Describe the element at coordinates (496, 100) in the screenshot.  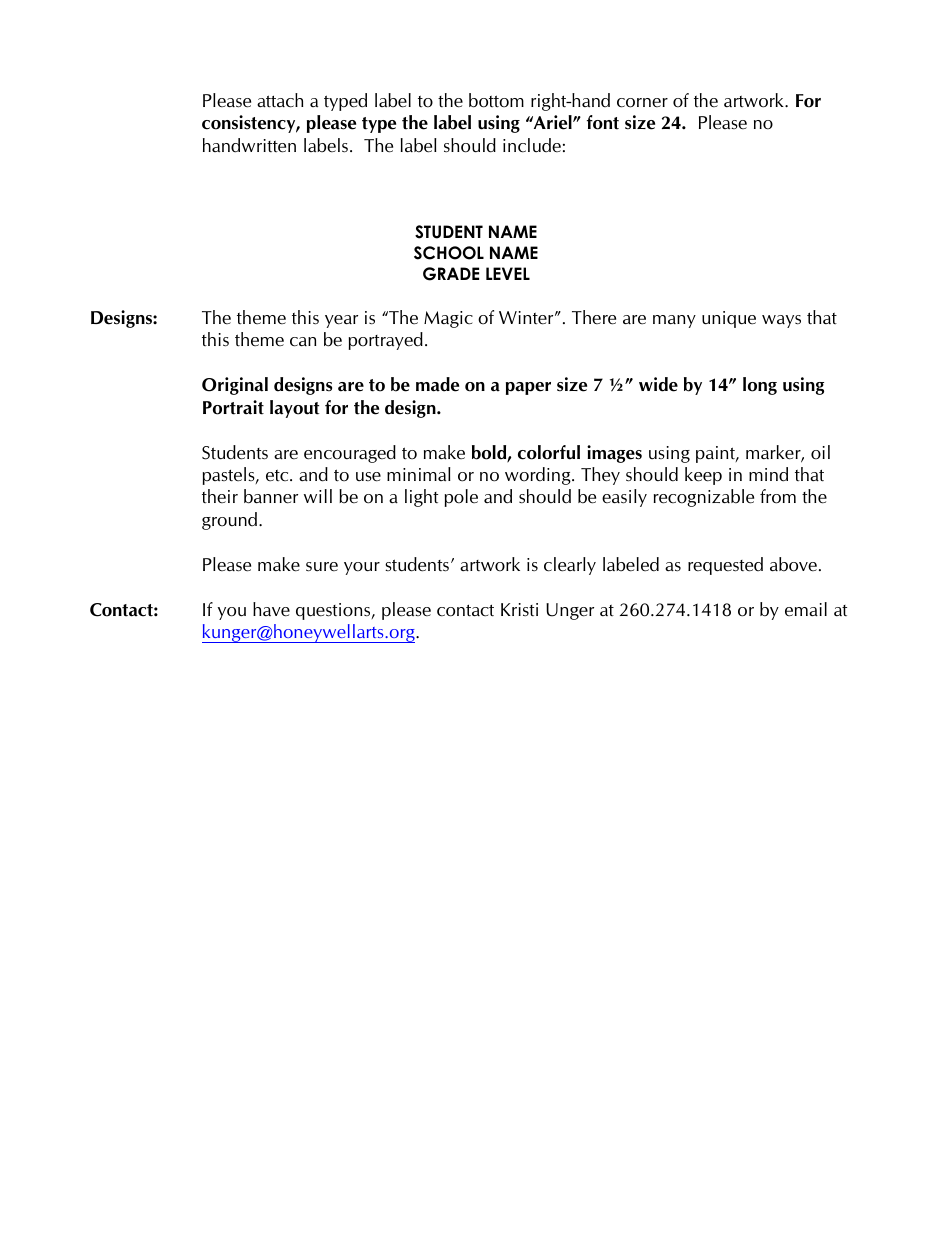
I see `bottom` at that location.
